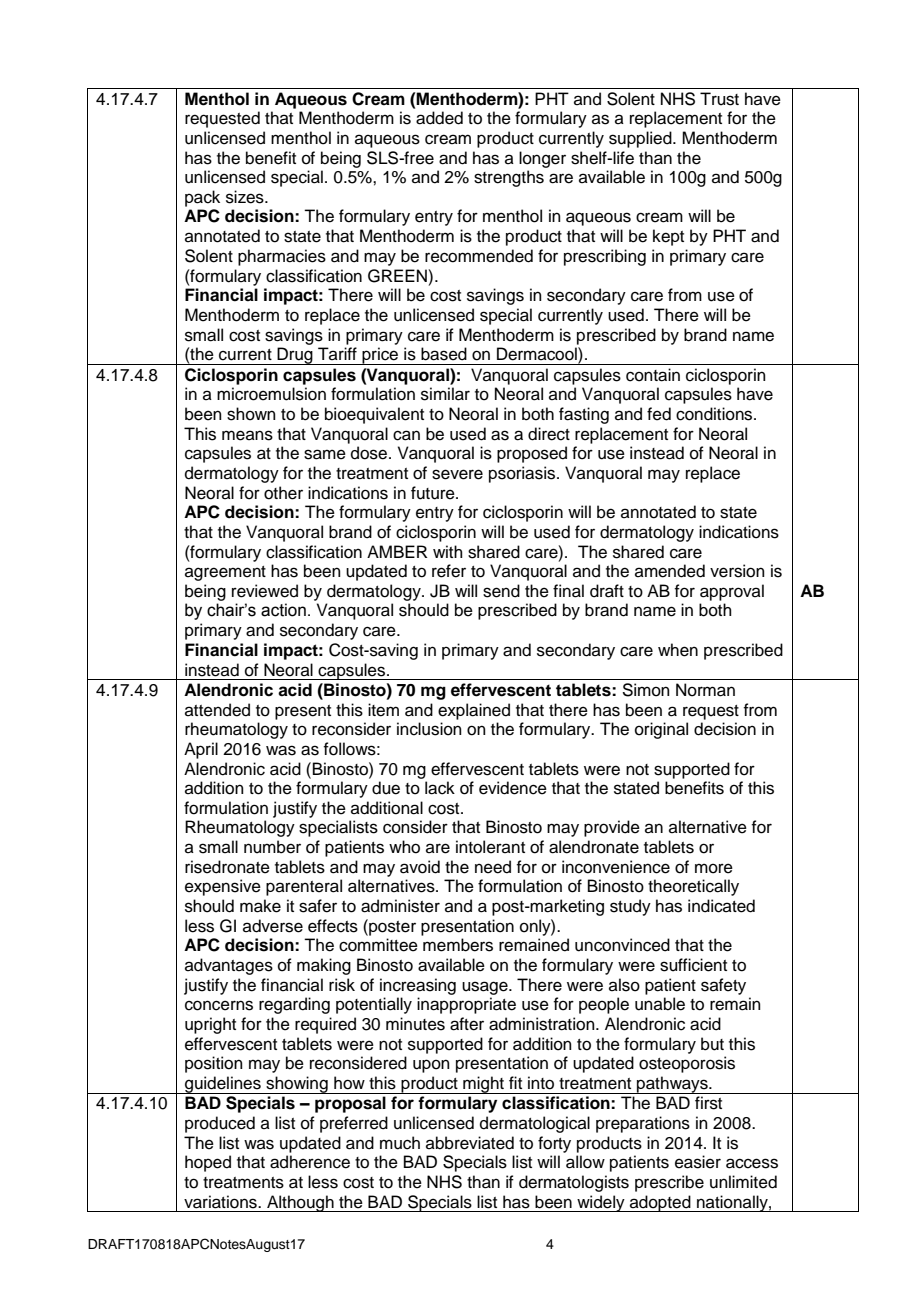 The width and height of the document is (924, 1308). Describe the element at coordinates (251, 414) in the document. I see `shown` at that location.
